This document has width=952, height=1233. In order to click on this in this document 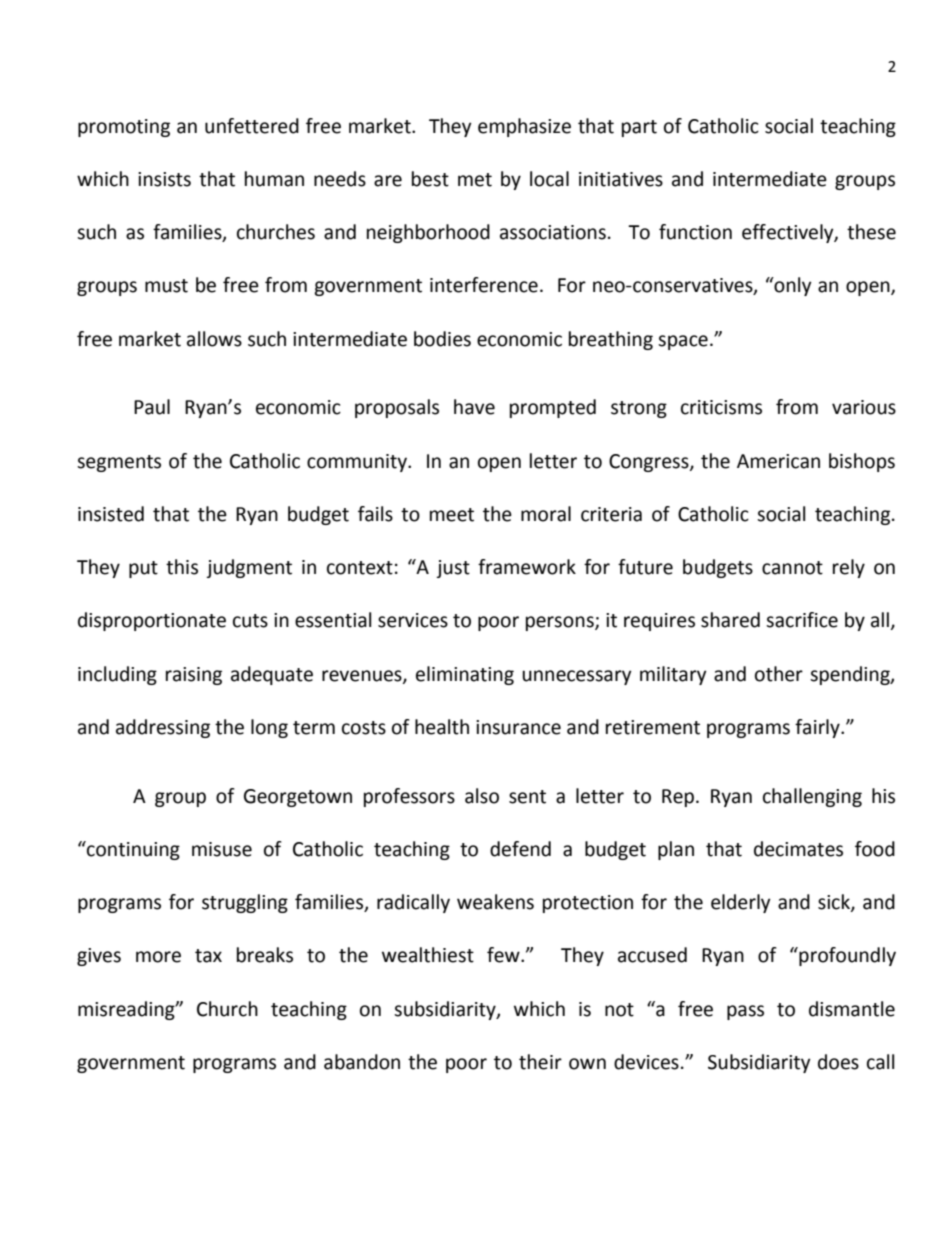, I will do `click(182, 567)`.
